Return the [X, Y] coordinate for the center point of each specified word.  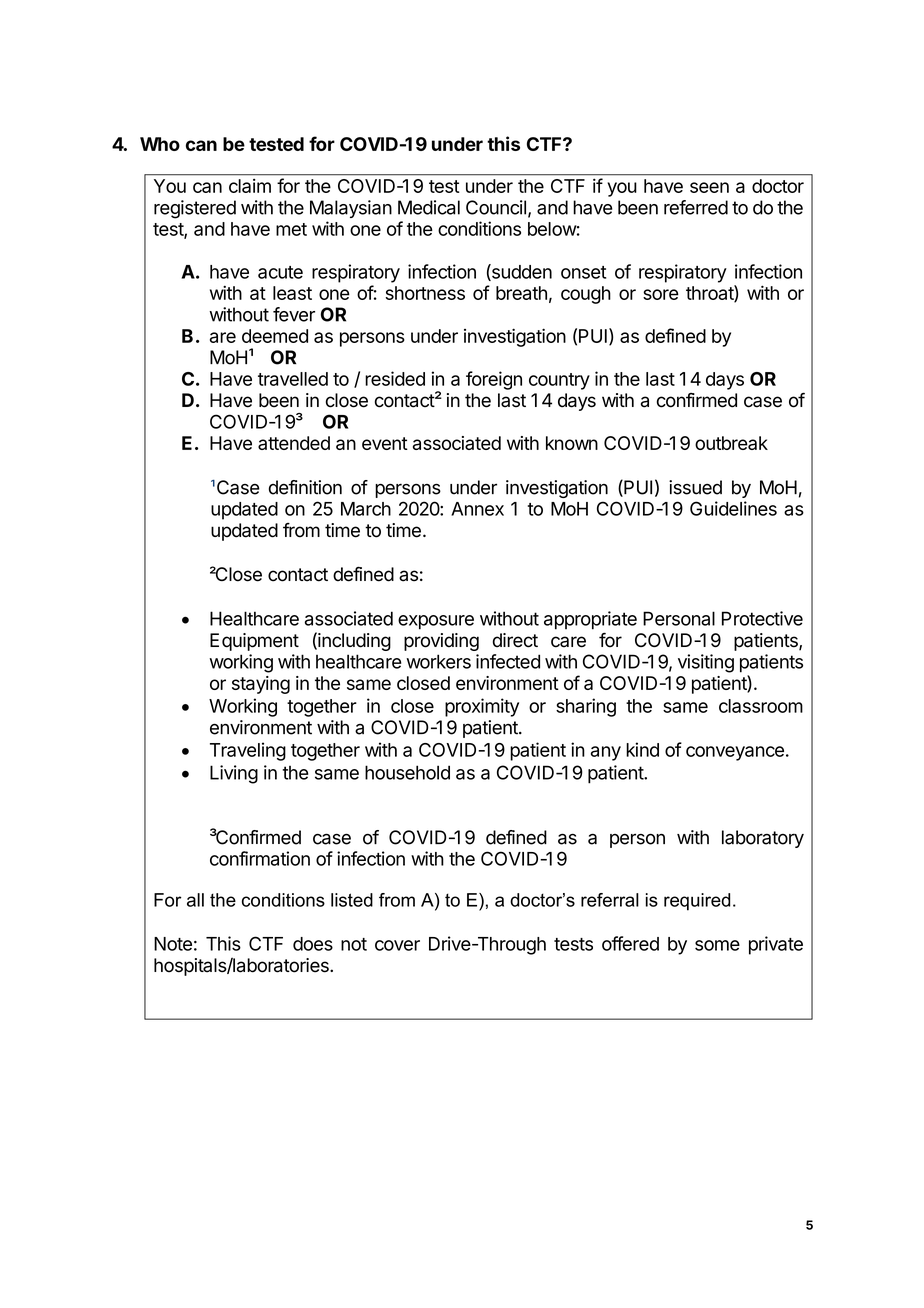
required [697, 902]
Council [496, 207]
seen [709, 187]
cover [397, 945]
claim [250, 186]
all [195, 900]
